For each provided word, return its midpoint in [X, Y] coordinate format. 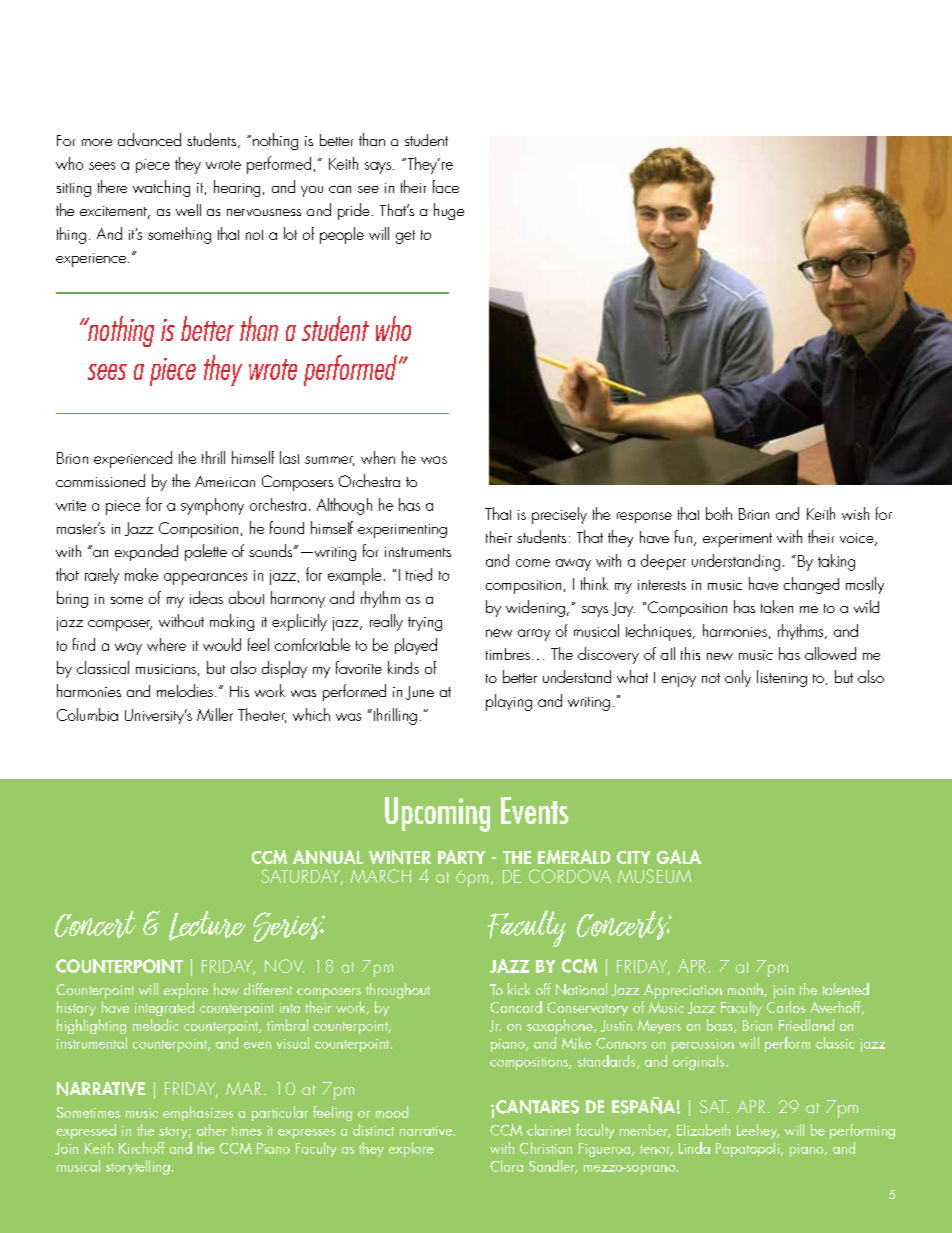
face [446, 186]
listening [782, 678]
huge [449, 211]
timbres [508, 654]
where [166, 644]
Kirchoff [142, 1148]
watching [161, 188]
